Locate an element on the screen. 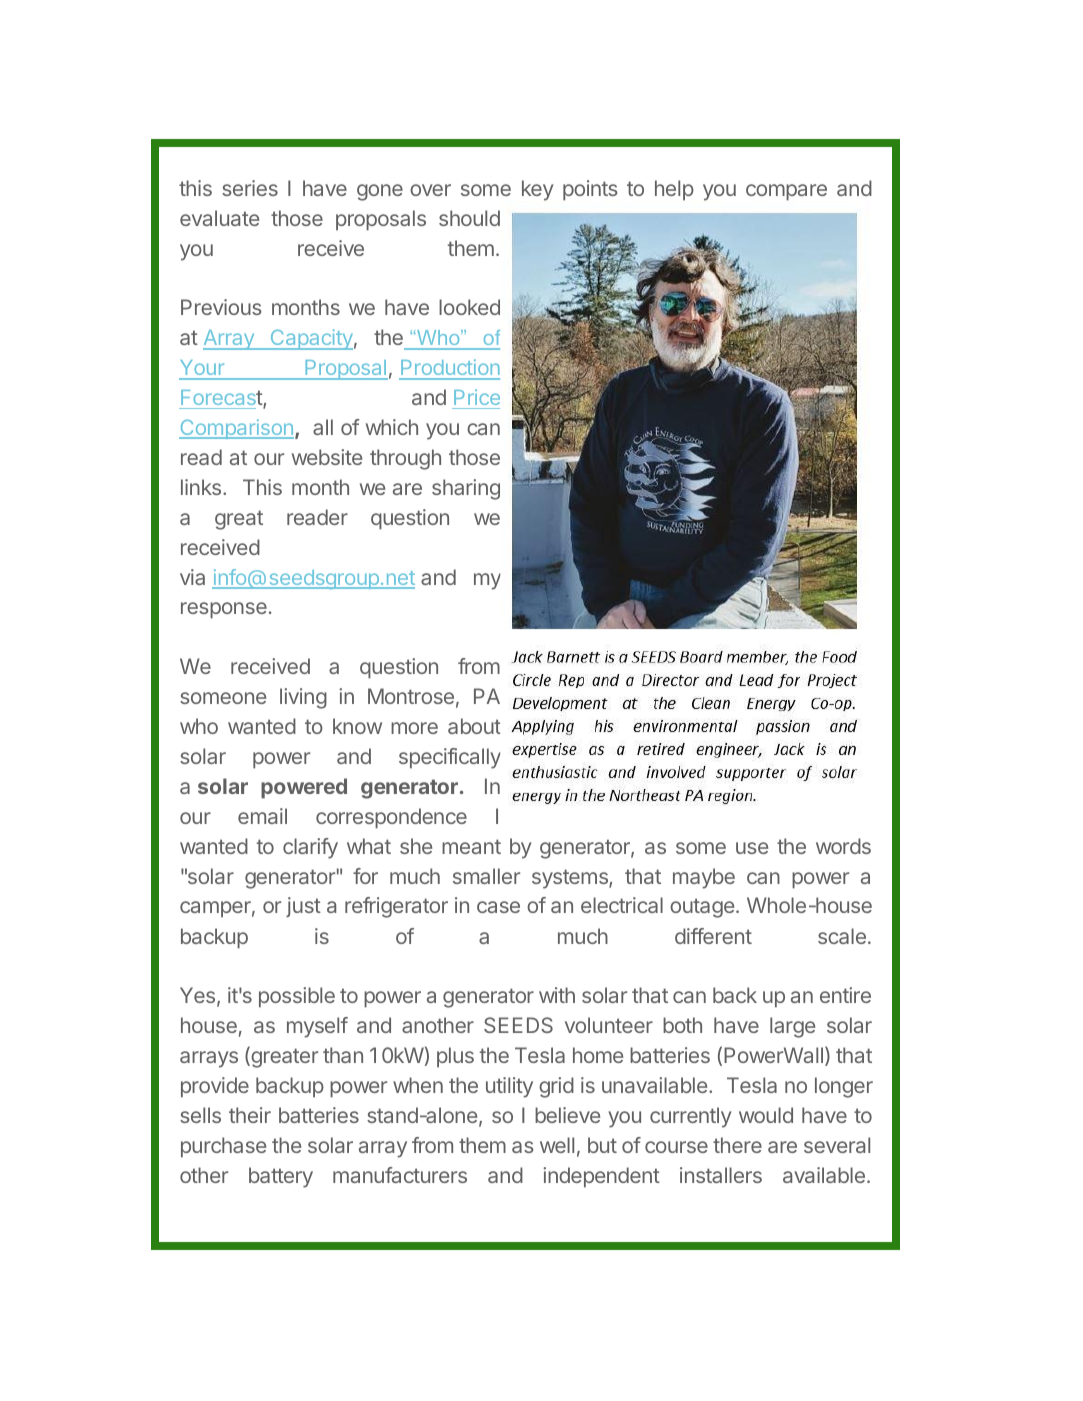 The image size is (1083, 1401). sharing is located at coordinates (466, 489).
